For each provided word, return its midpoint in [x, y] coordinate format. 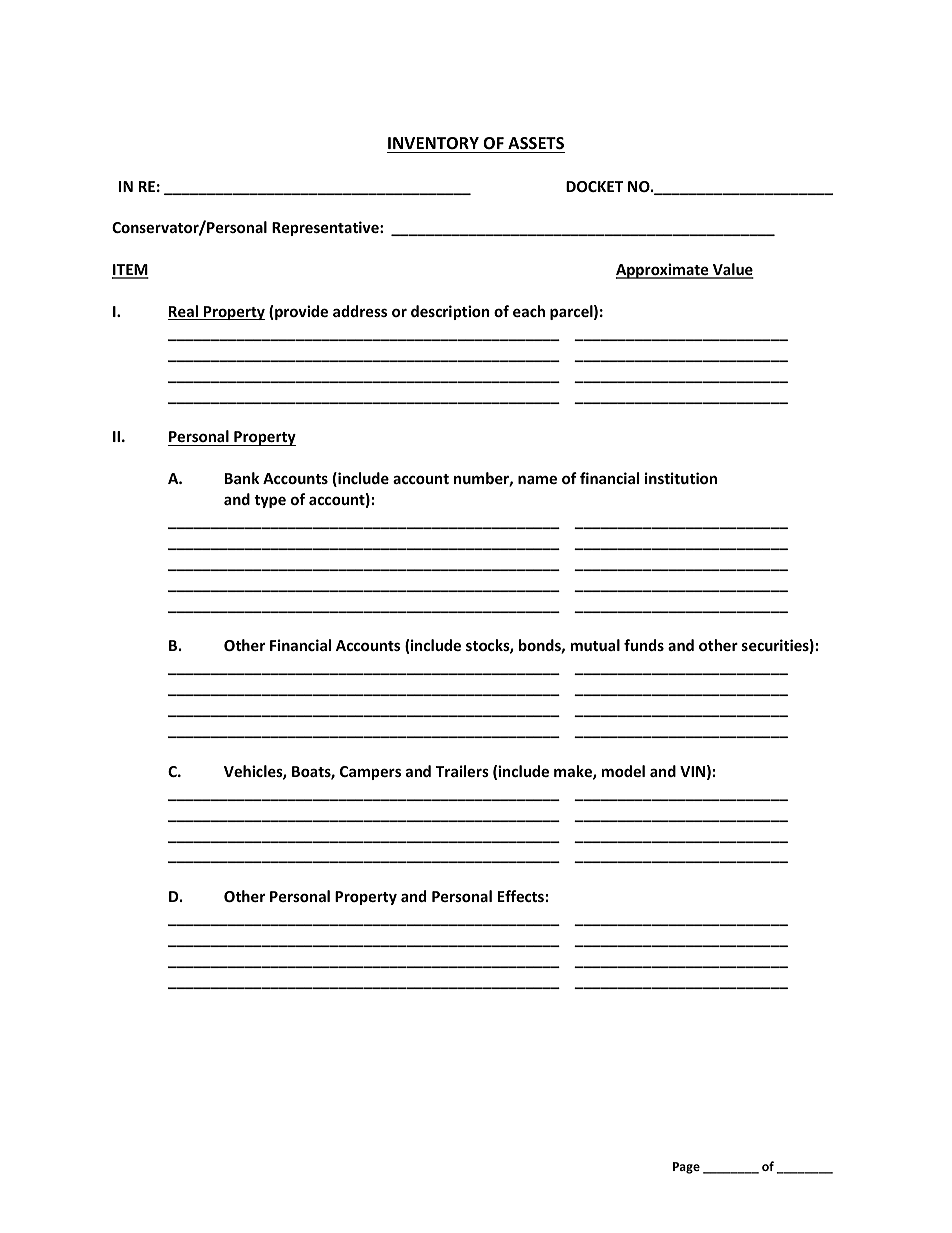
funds [644, 645]
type [270, 501]
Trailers [462, 771]
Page [686, 1168]
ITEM [130, 271]
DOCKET [594, 186]
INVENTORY [433, 143]
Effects [521, 896]
